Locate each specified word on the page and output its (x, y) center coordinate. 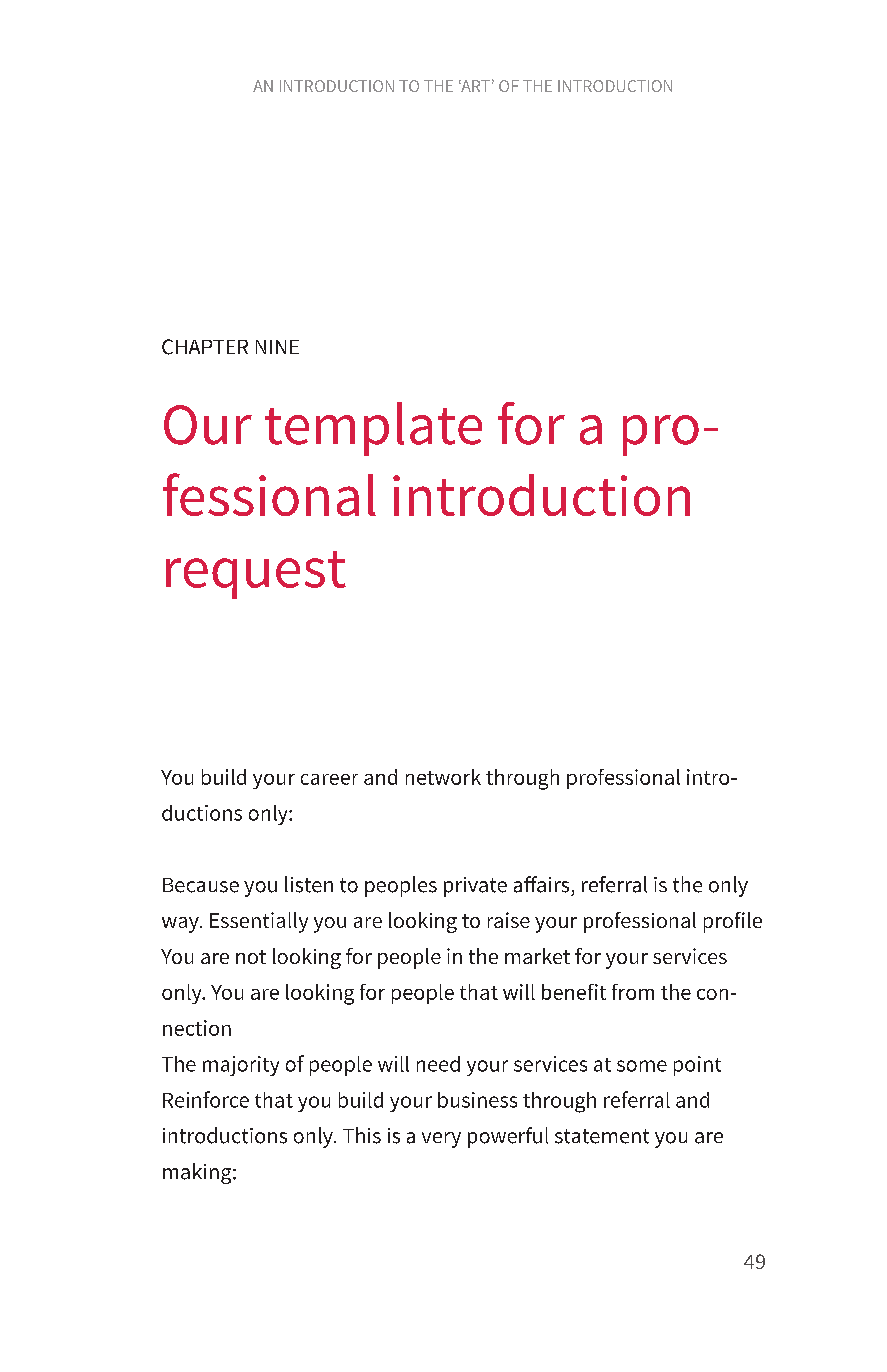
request (256, 575)
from (633, 992)
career (329, 779)
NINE (277, 347)
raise (509, 920)
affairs (541, 884)
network (443, 777)
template (373, 429)
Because (201, 885)
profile (733, 922)
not (251, 957)
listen (309, 884)
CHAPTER (205, 347)
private (475, 887)
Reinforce (206, 1099)
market (537, 956)
